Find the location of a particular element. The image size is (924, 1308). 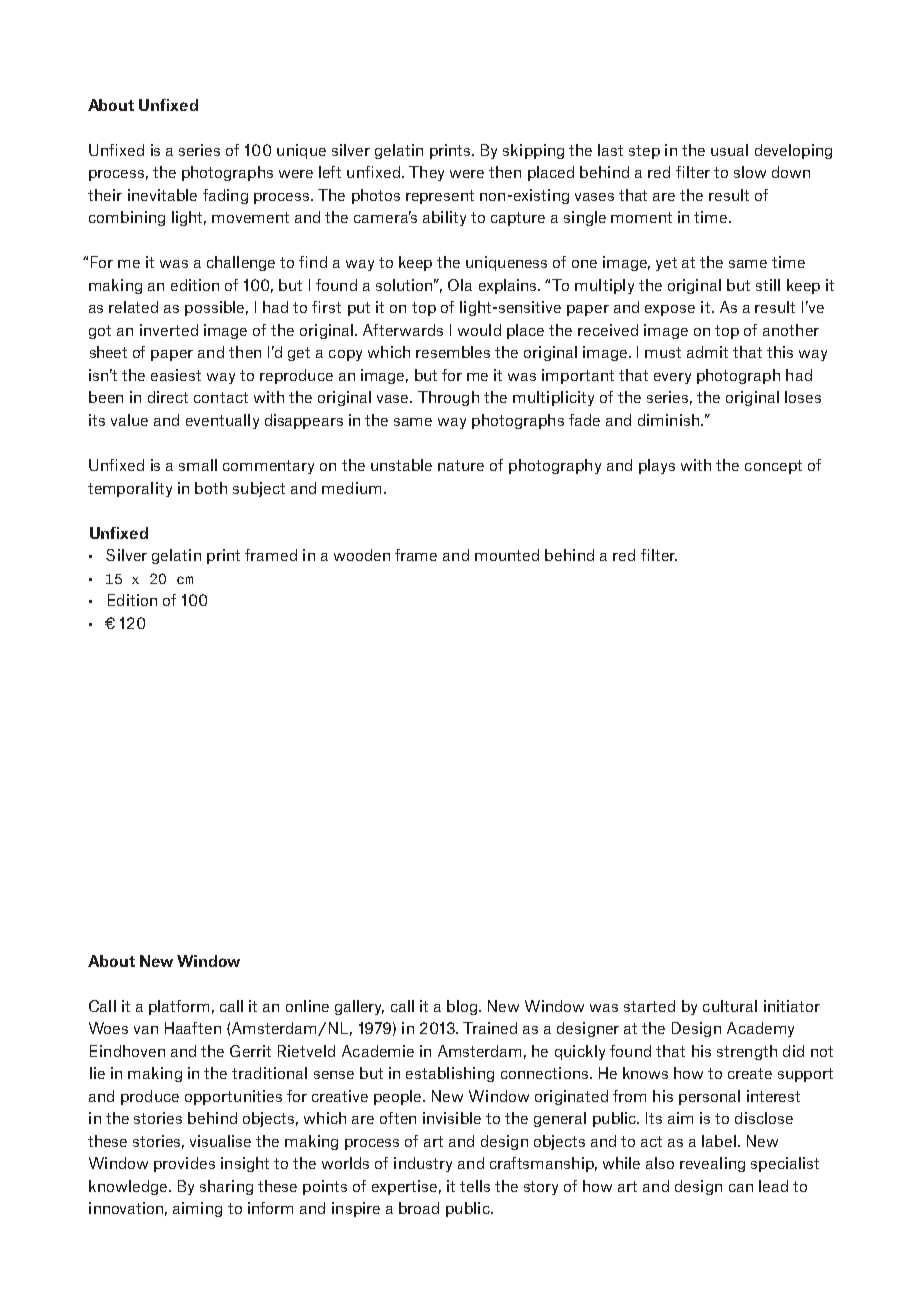

provides is located at coordinates (184, 1164).
